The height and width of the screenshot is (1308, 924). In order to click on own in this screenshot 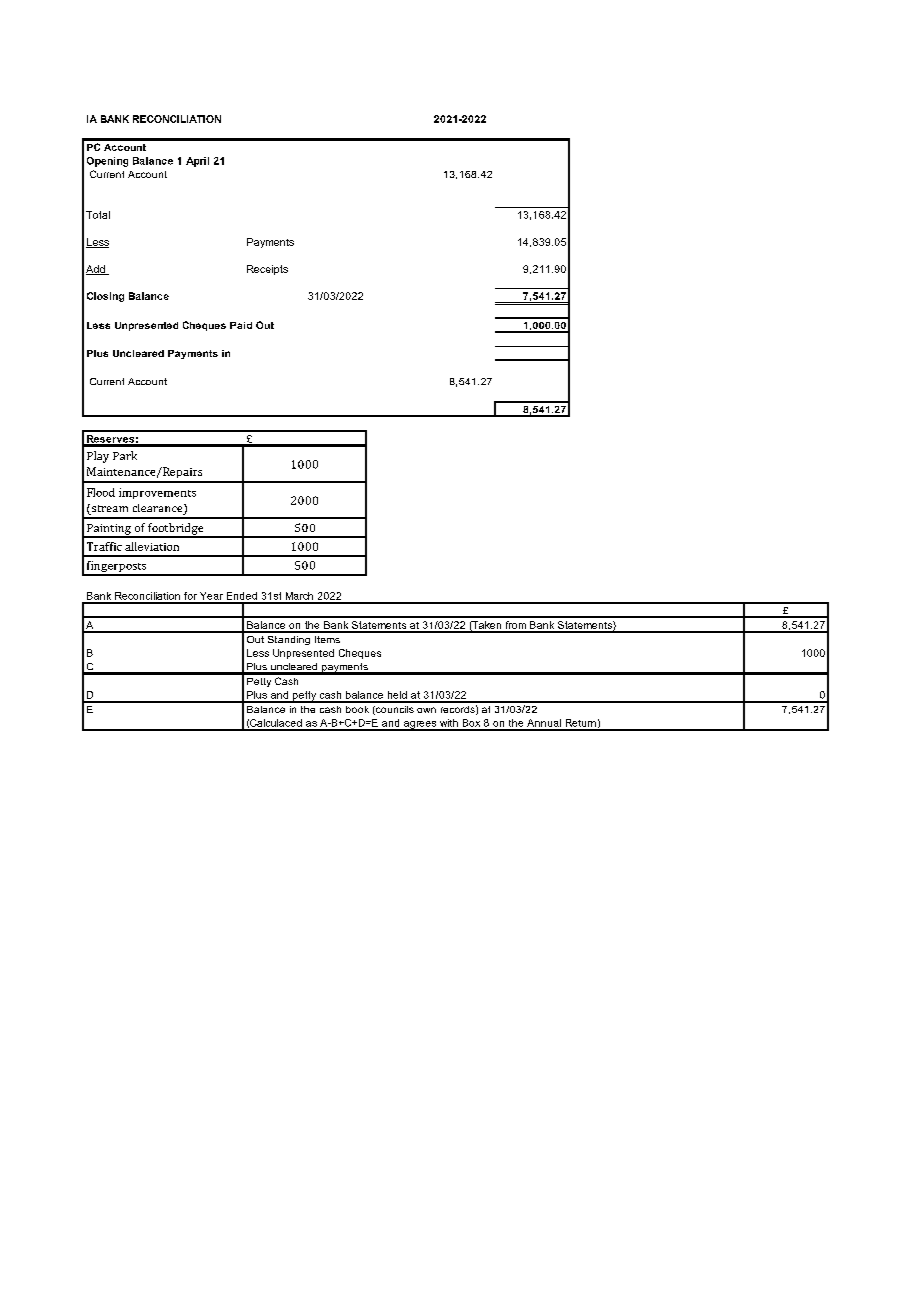, I will do `click(426, 710)`.
